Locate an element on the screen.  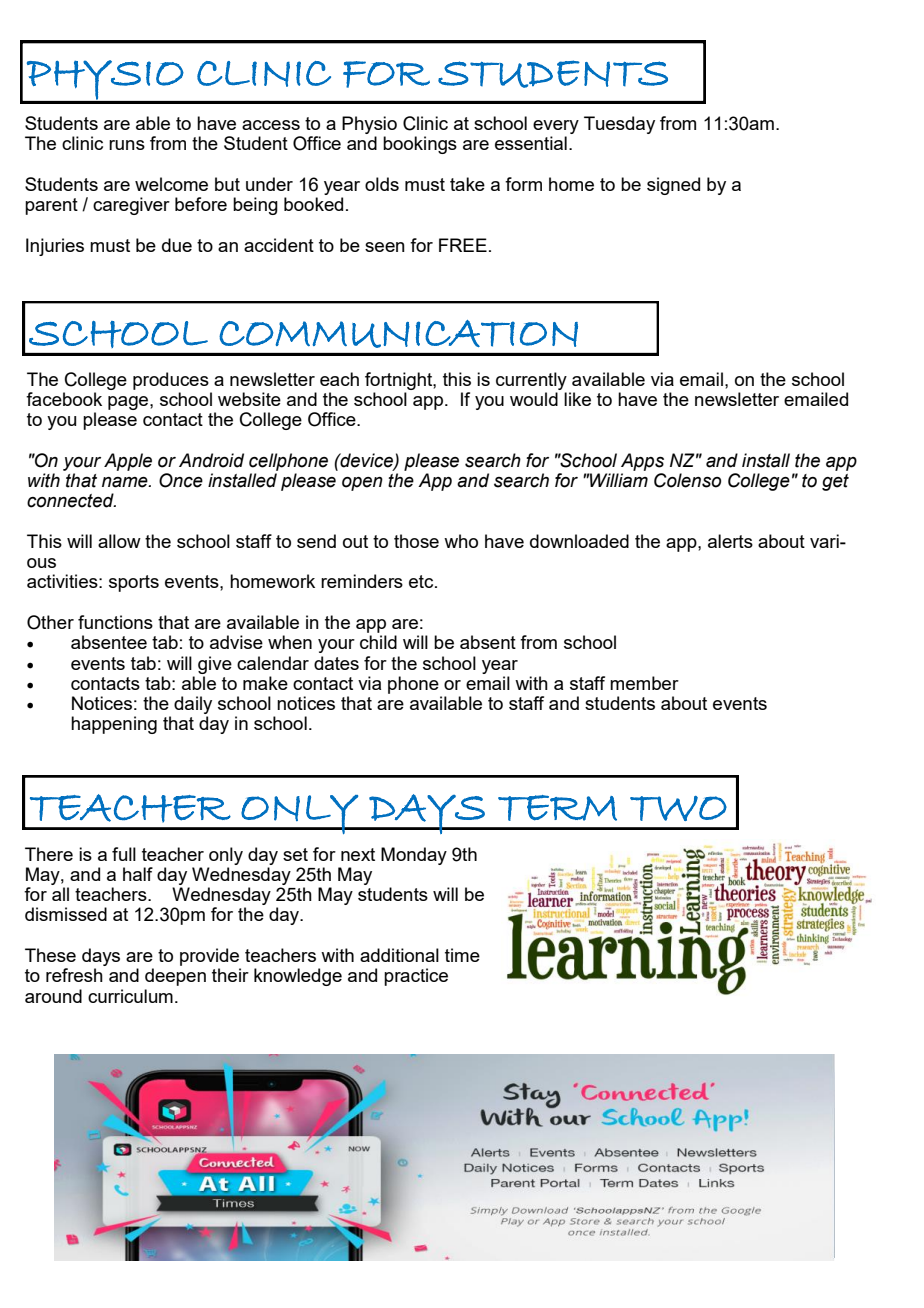
happening is located at coordinates (114, 725).
